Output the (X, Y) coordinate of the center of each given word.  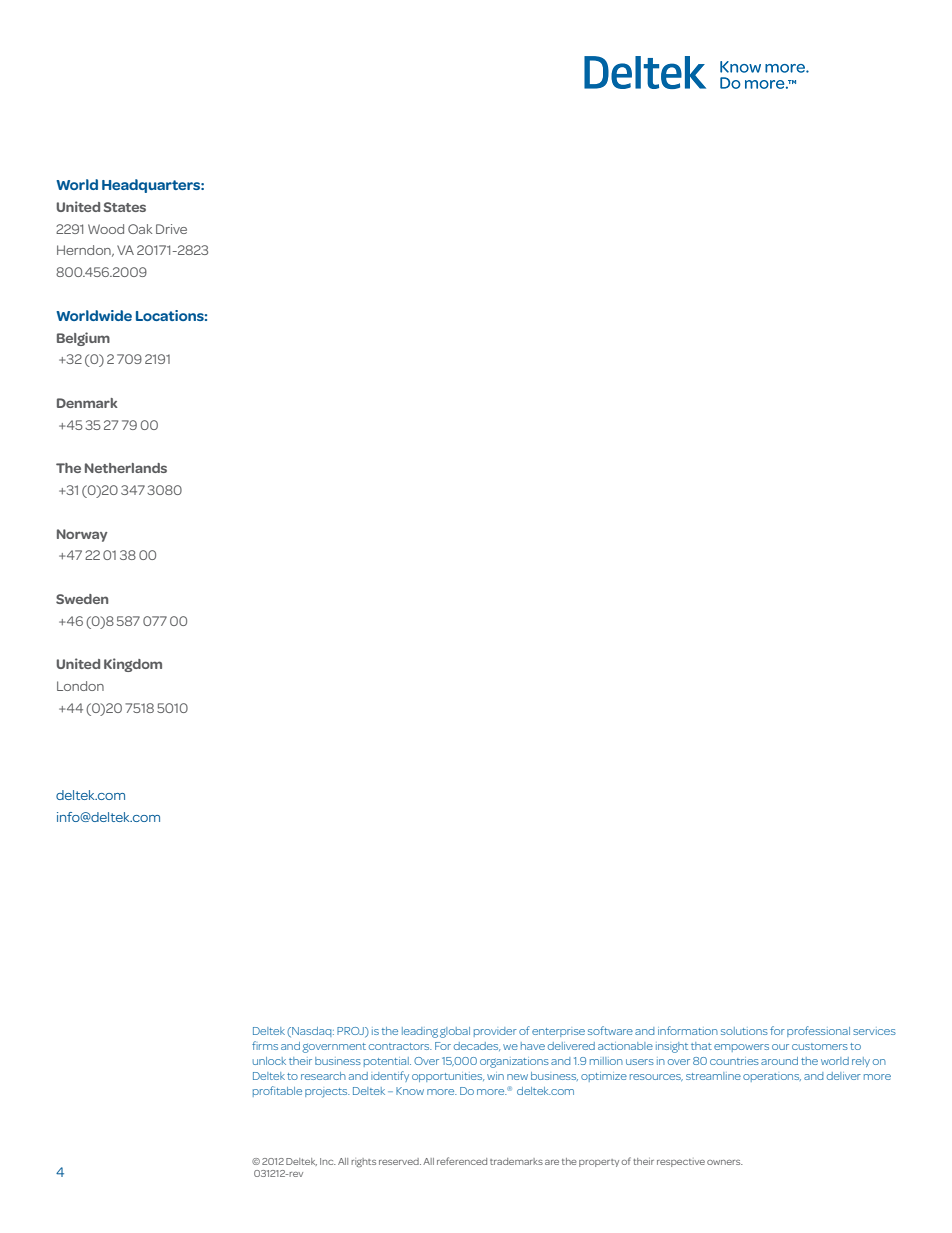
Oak (140, 229)
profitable (277, 1091)
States (125, 207)
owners (725, 1162)
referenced (462, 1161)
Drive (171, 229)
